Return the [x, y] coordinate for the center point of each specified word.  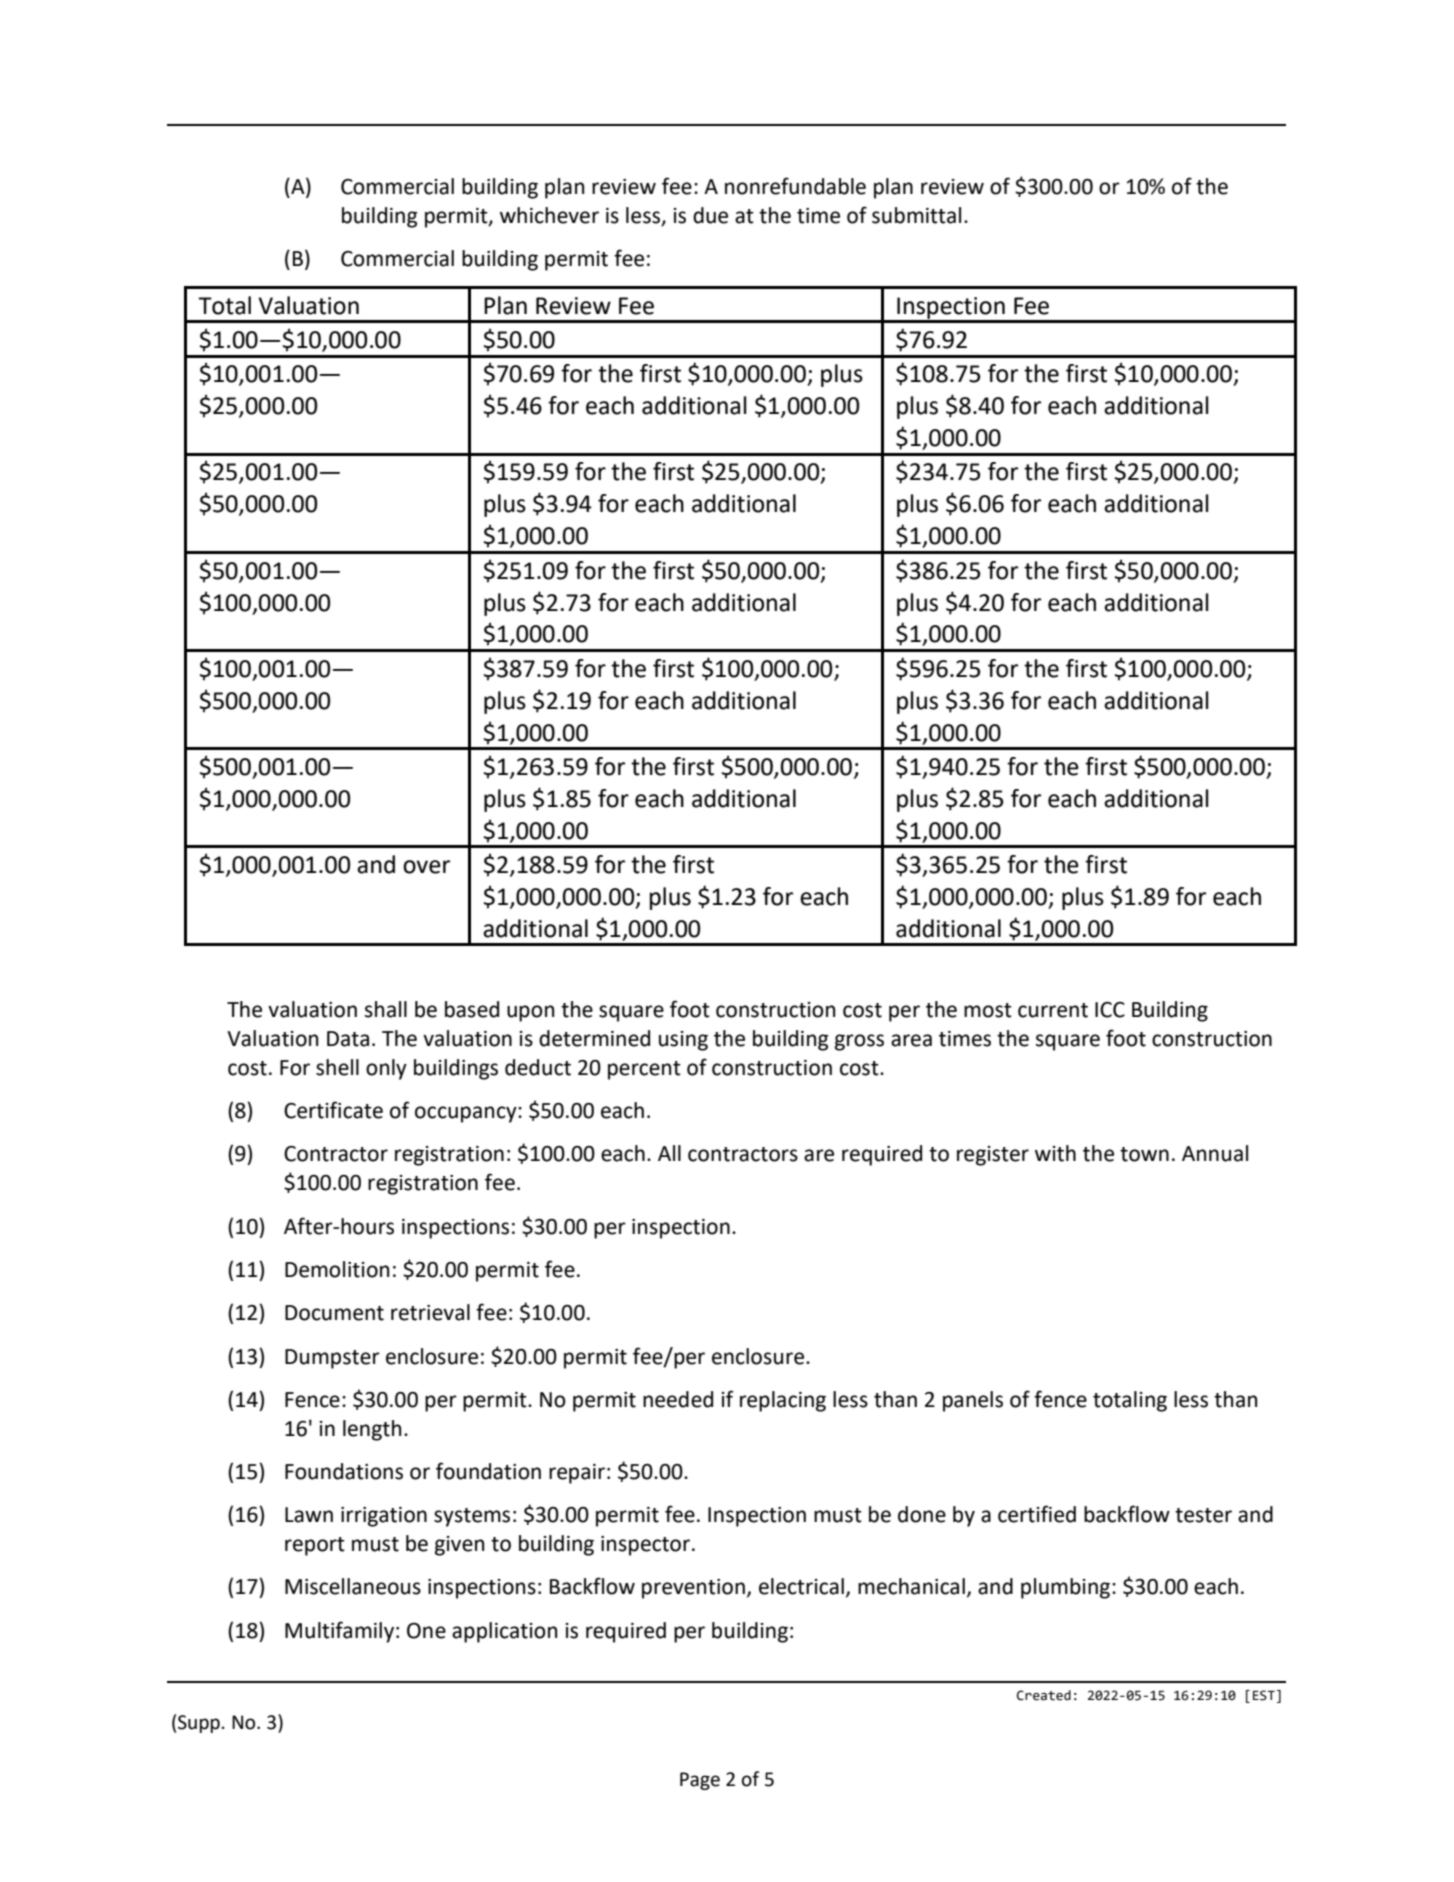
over [426, 867]
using [683, 1041]
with [1055, 1153]
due [710, 215]
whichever [549, 215]
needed [678, 1399]
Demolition [337, 1269]
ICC [1110, 1010]
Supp [199, 1724]
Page [700, 1781]
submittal [916, 215]
